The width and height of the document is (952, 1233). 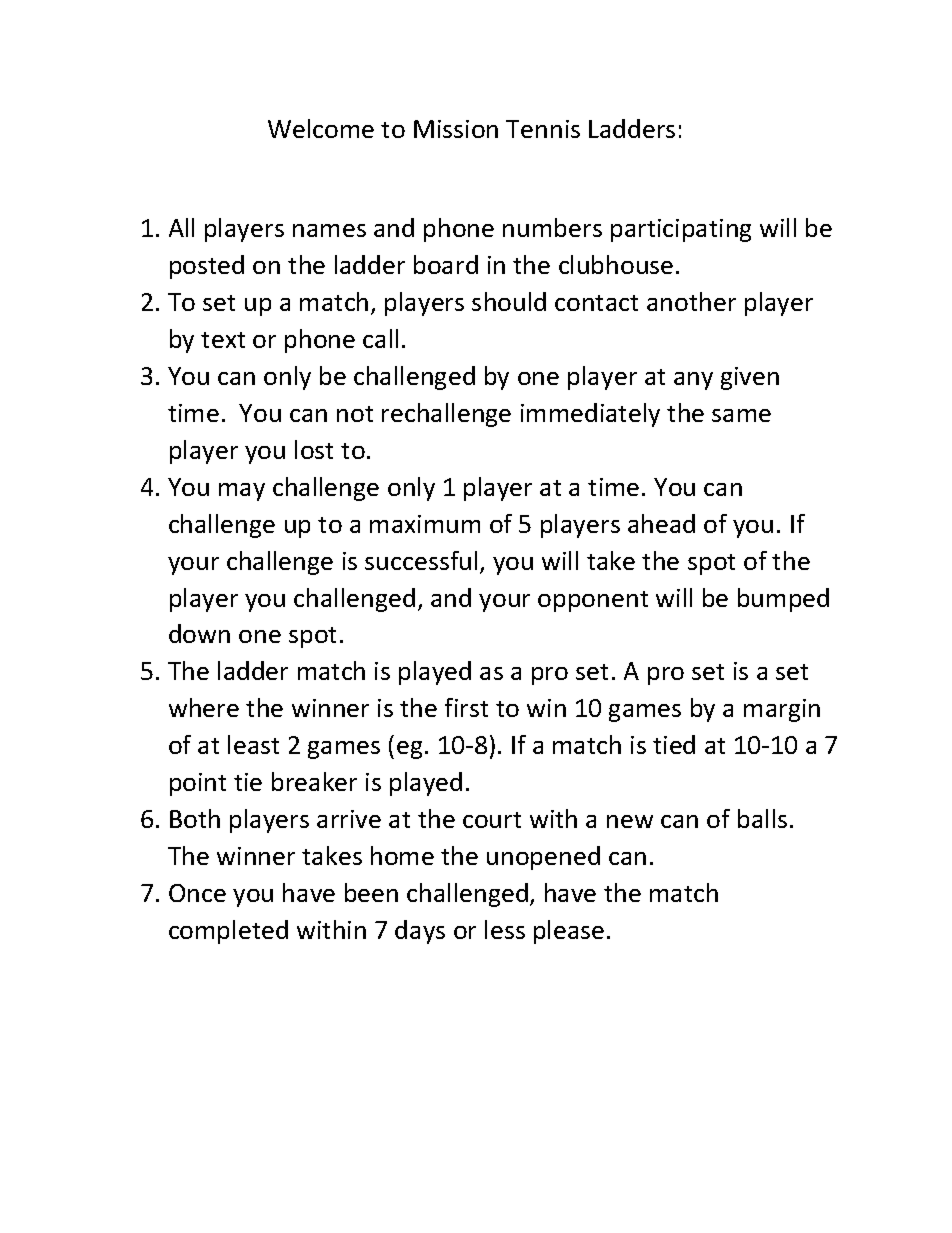 I want to click on immediately, so click(x=590, y=415).
